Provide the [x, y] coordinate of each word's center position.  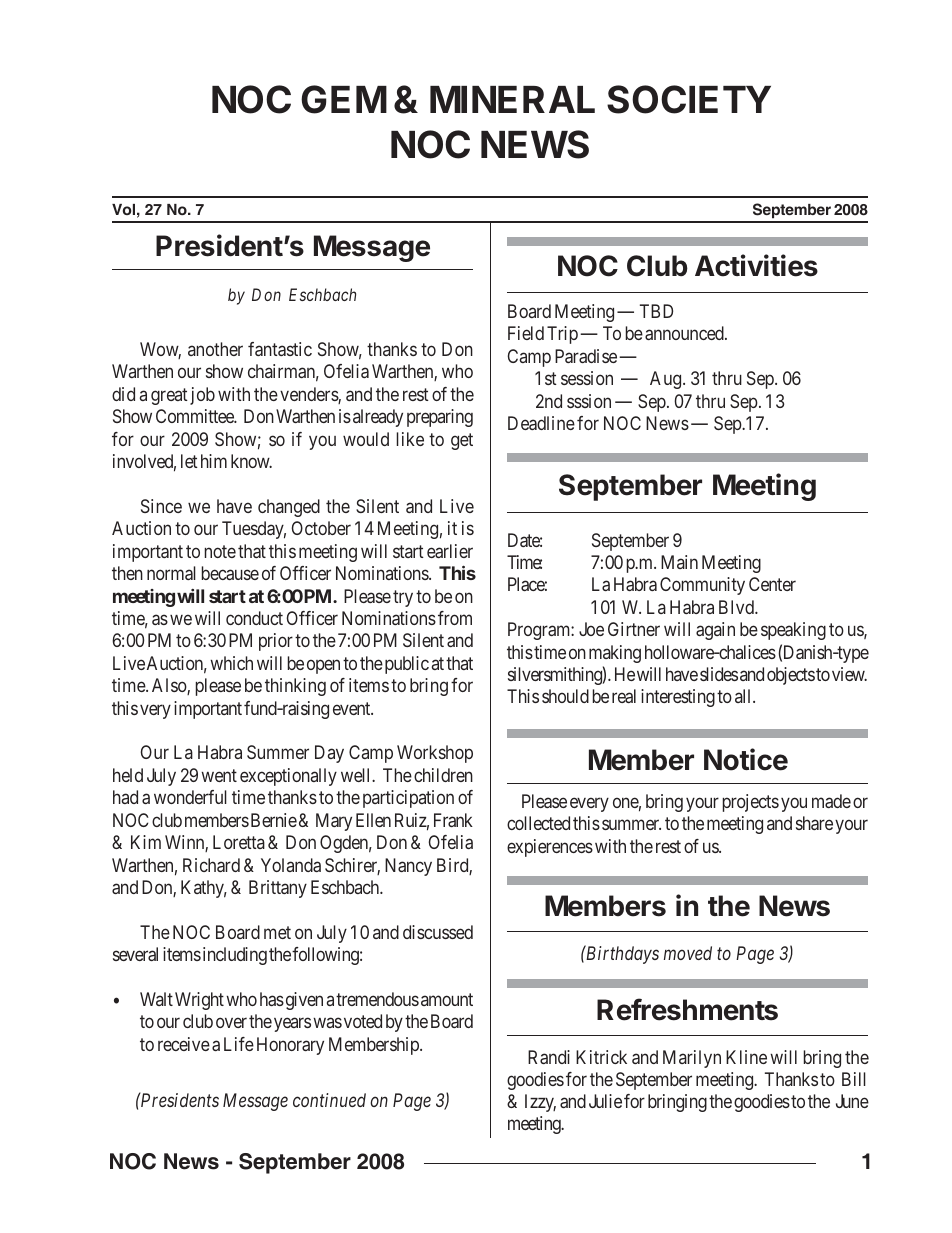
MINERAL [512, 99]
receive [184, 1044]
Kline [746, 1057]
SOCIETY [689, 99]
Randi [549, 1057]
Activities [756, 265]
